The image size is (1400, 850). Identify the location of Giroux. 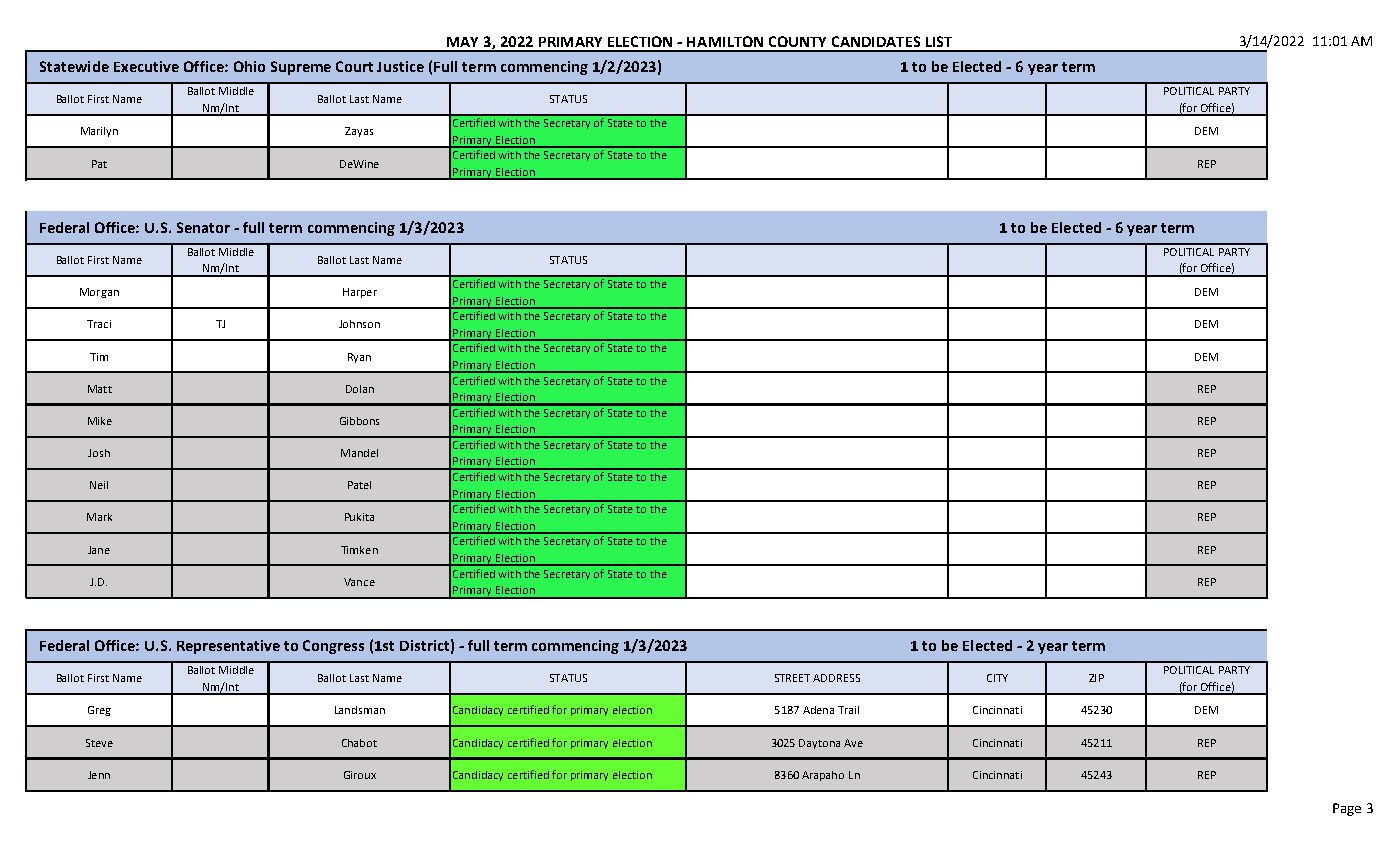
(360, 775).
